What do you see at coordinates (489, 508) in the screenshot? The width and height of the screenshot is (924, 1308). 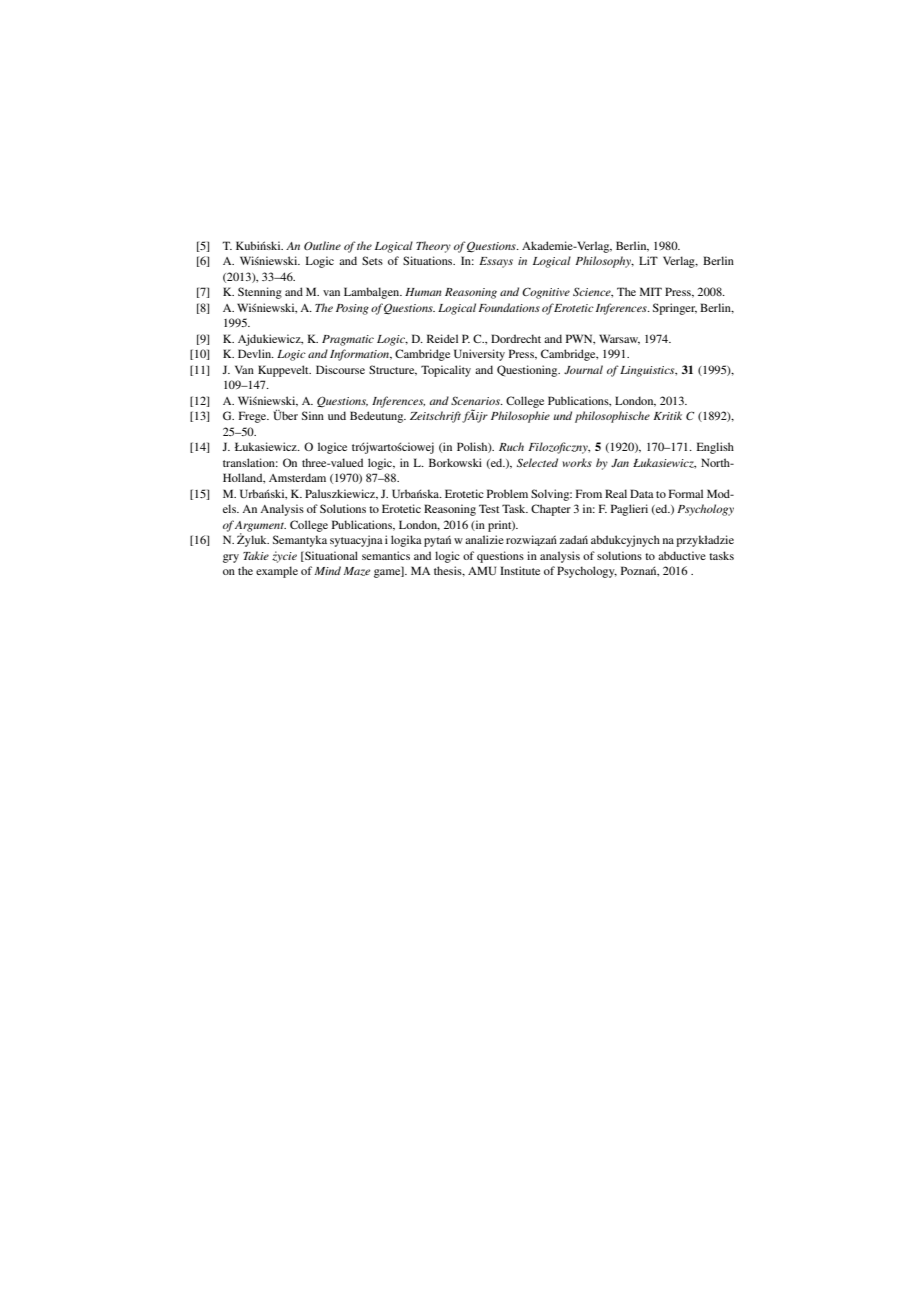 I see `Test` at bounding box center [489, 508].
